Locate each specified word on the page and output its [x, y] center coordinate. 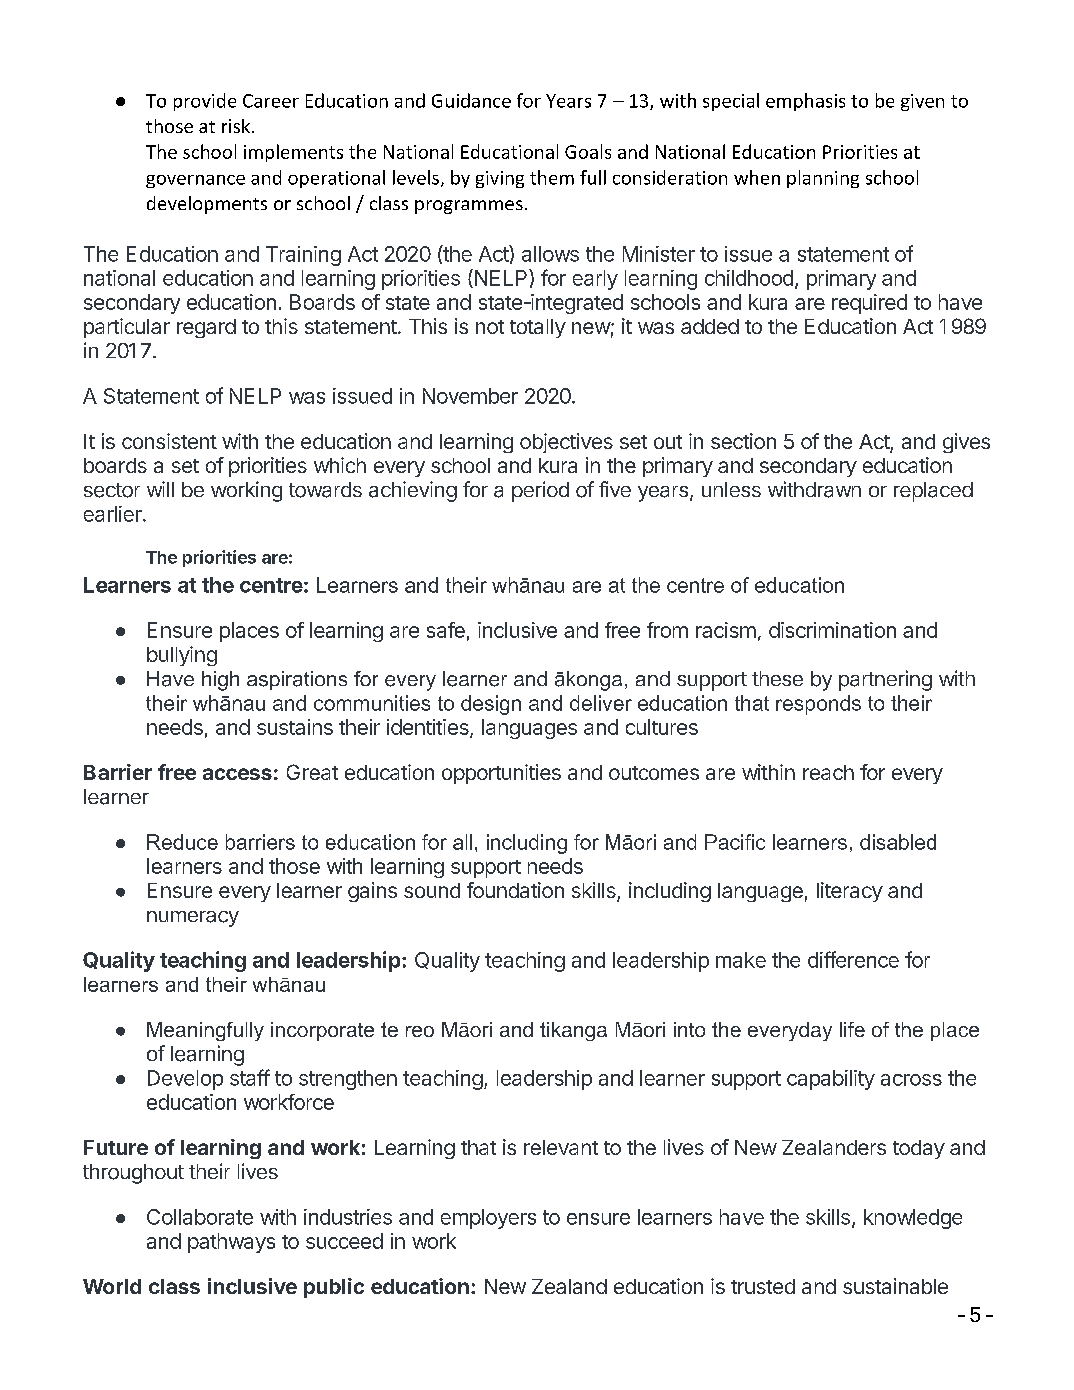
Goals [588, 151]
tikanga [573, 1031]
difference [853, 959]
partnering [885, 680]
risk [237, 126]
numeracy [193, 919]
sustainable [895, 1286]
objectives [566, 443]
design [491, 705]
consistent [169, 441]
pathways [231, 1243]
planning [823, 179]
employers [488, 1219]
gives [966, 443]
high [220, 681]
